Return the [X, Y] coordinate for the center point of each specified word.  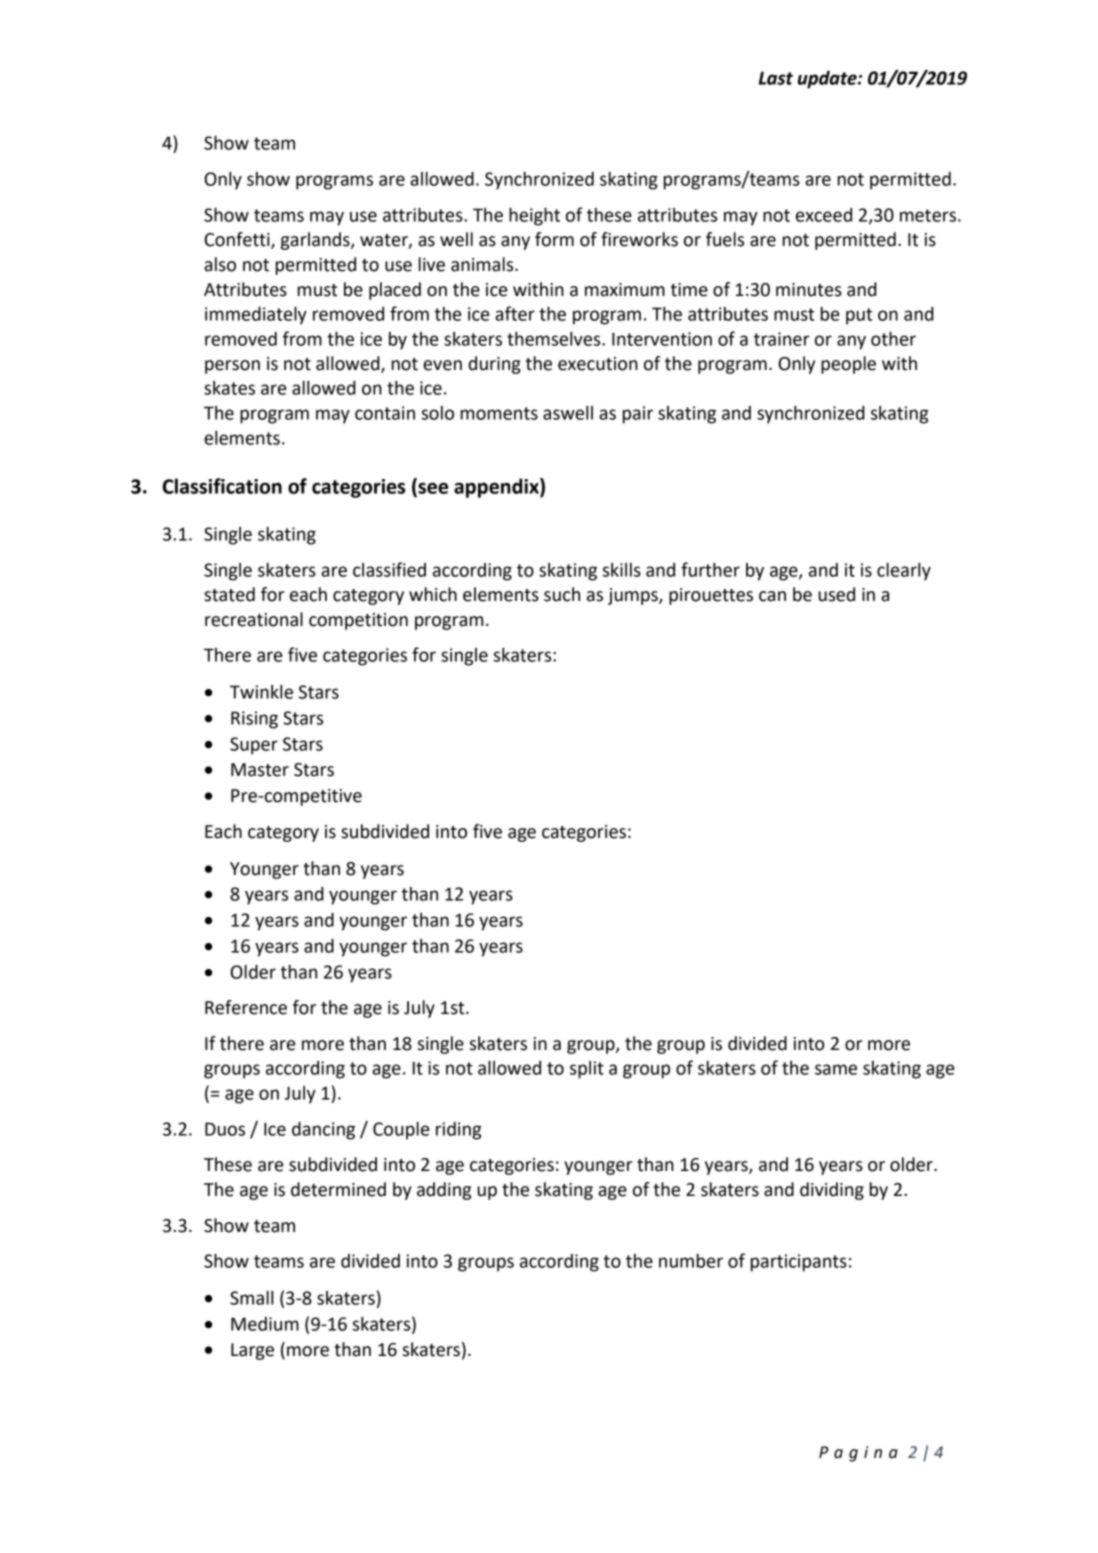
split [587, 1070]
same [836, 1069]
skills [622, 570]
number [691, 1261]
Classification [222, 486]
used [836, 594]
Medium [265, 1324]
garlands [316, 241]
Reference [246, 1007]
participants [799, 1263]
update [828, 80]
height [534, 217]
